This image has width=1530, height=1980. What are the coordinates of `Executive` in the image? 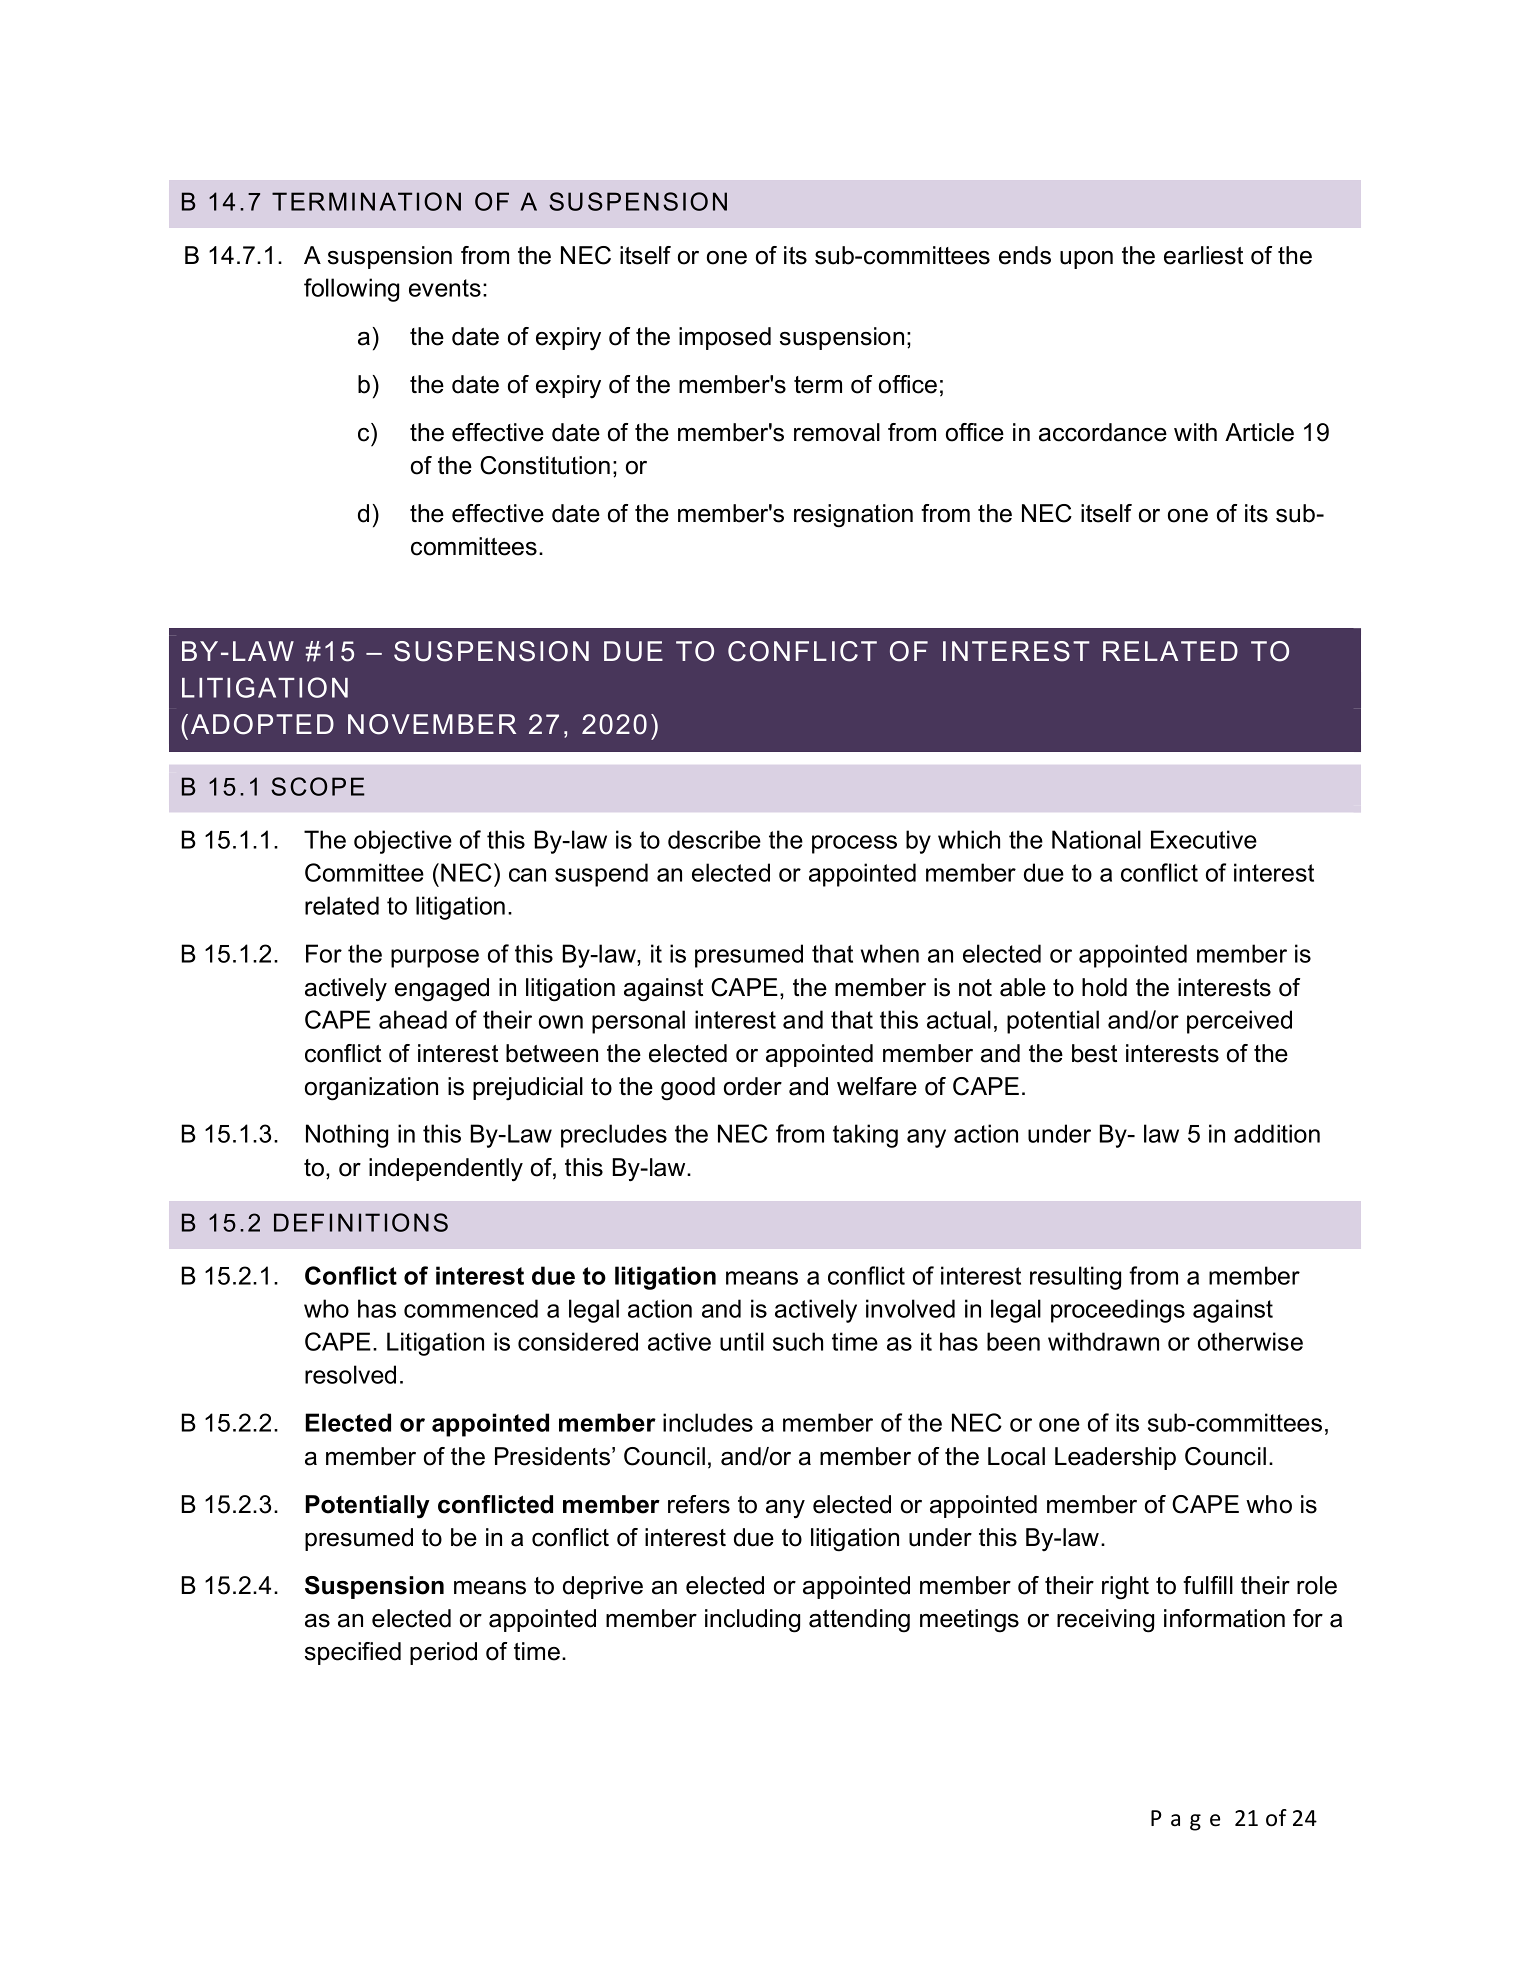 It's located at (1204, 839).
